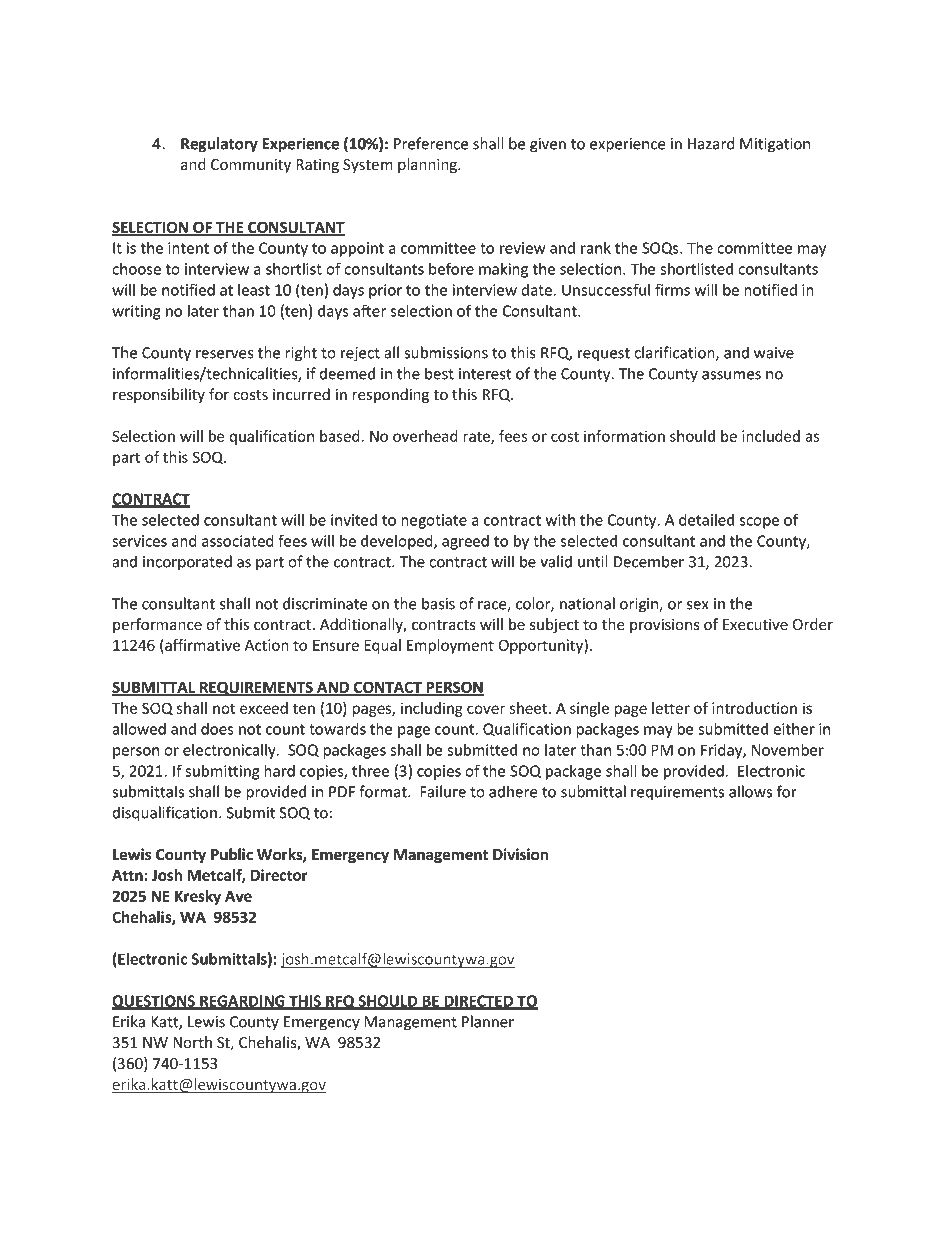  I want to click on Failure, so click(443, 791).
